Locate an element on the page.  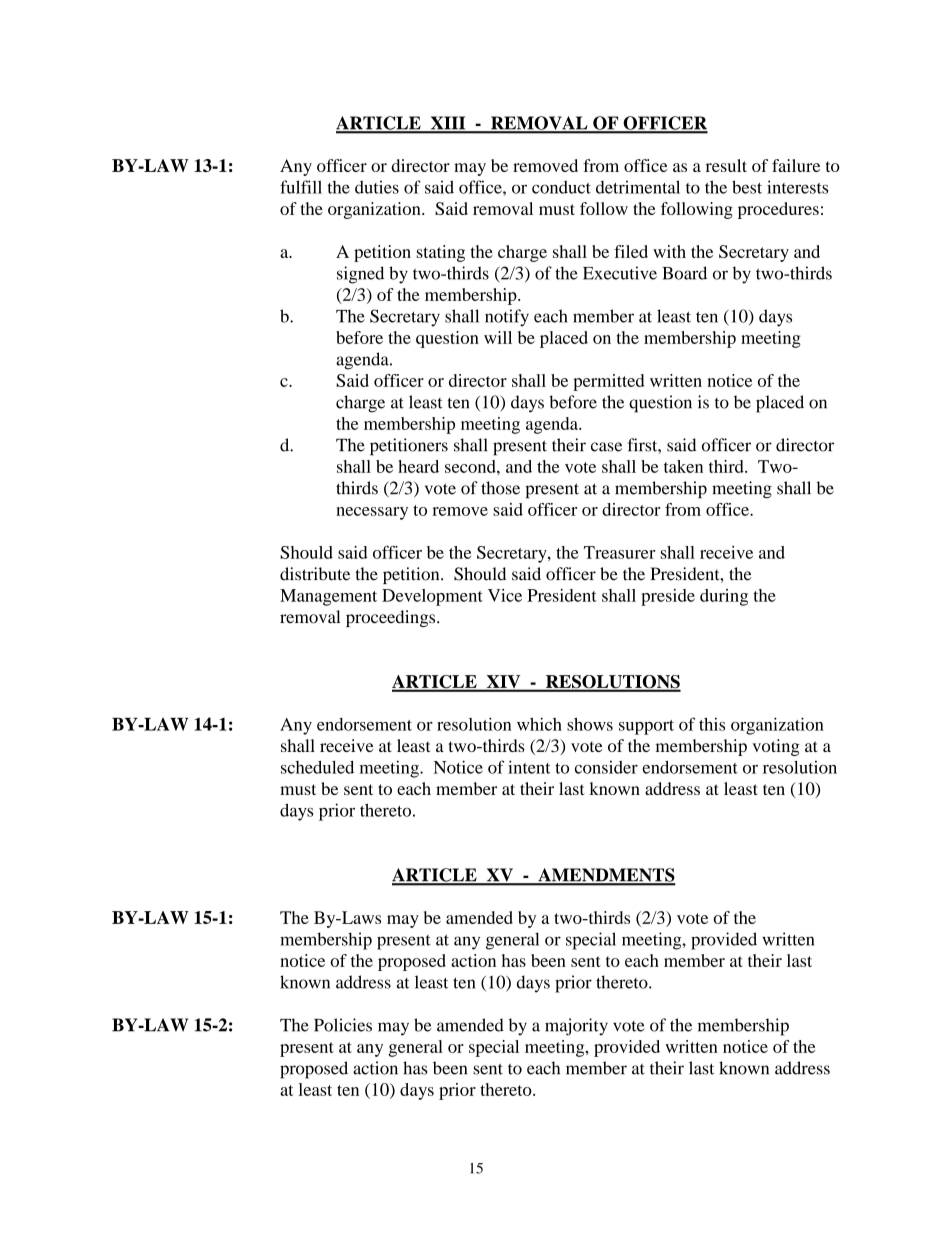
voting is located at coordinates (776, 747).
